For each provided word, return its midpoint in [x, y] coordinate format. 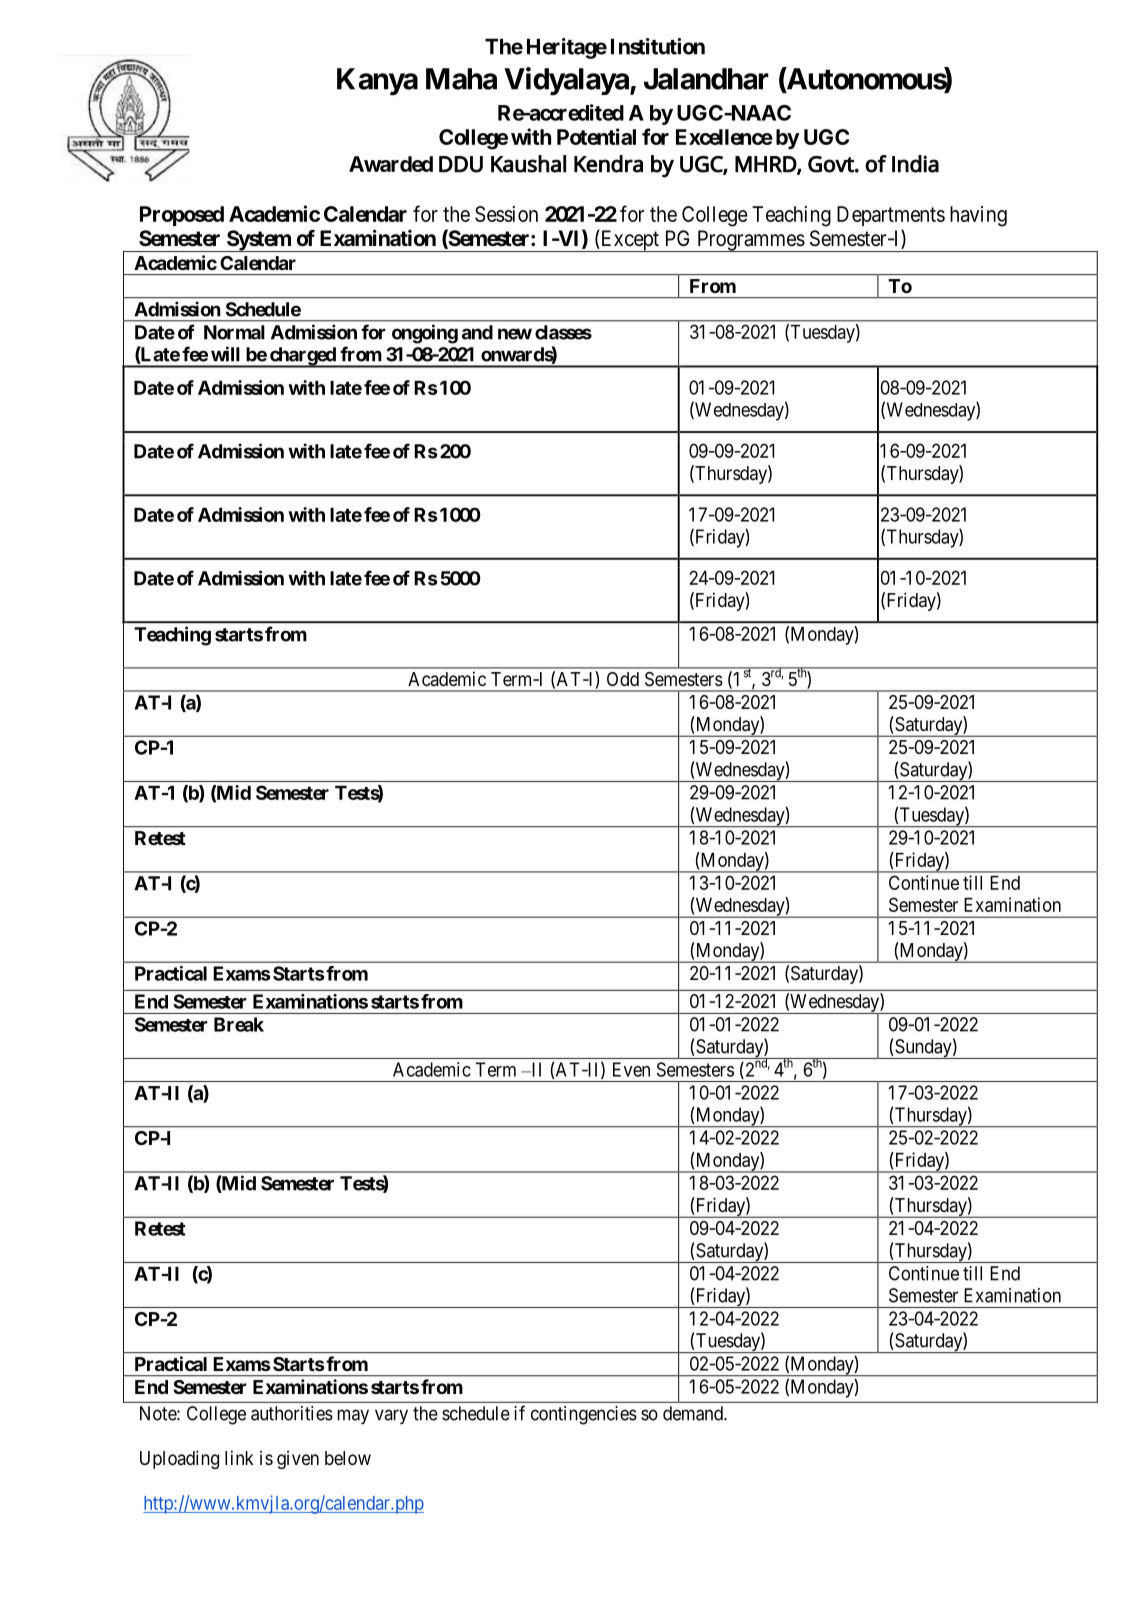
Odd [623, 679]
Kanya [377, 82]
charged [302, 357]
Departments [891, 216]
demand [694, 1413]
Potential [596, 136]
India [915, 164]
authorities [292, 1413]
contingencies [584, 1415]
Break [239, 1024]
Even [631, 1069]
